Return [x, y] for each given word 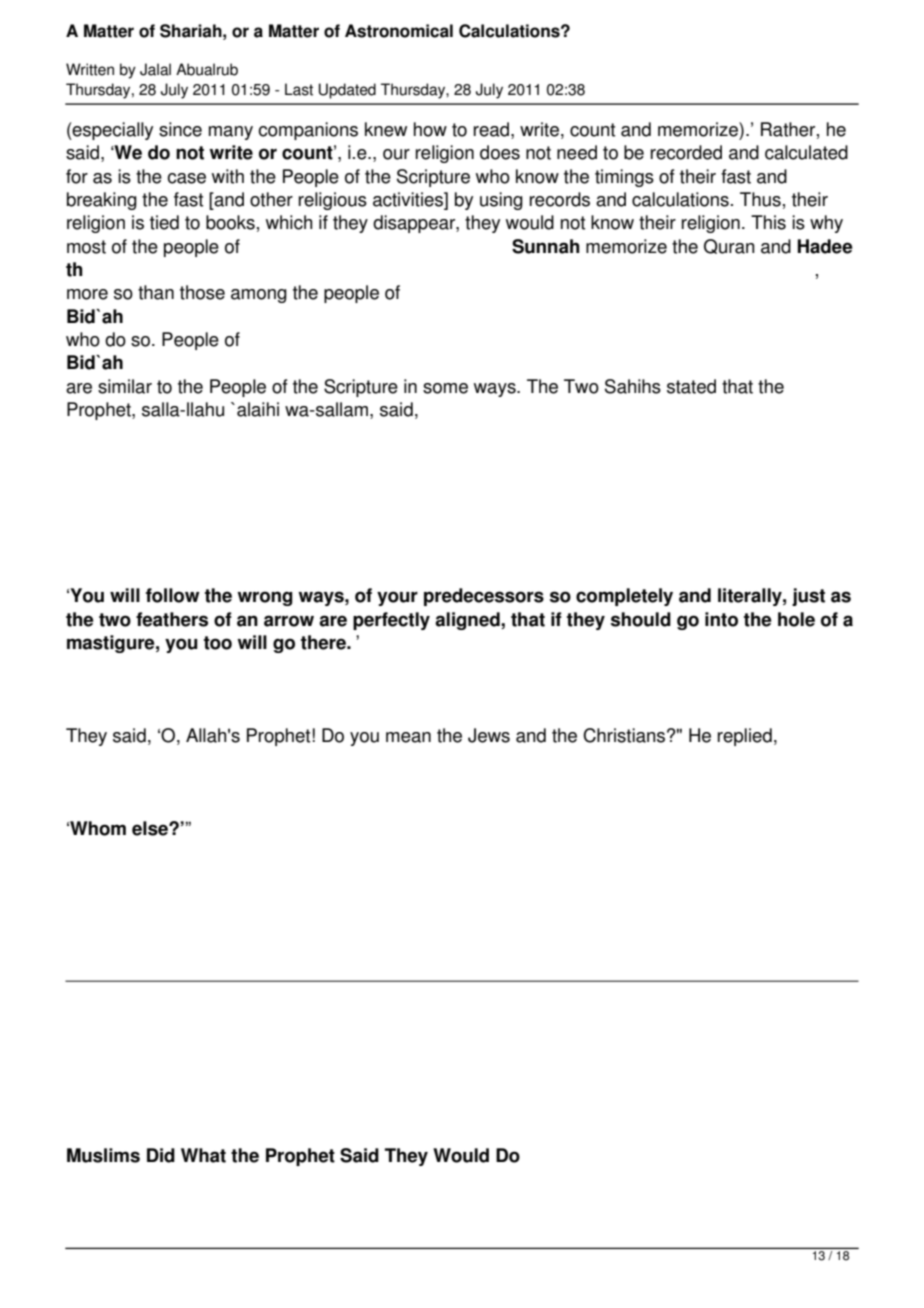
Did [161, 1155]
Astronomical [399, 31]
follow [173, 595]
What [203, 1155]
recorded [686, 152]
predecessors [484, 597]
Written [90, 69]
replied [745, 737]
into [721, 619]
